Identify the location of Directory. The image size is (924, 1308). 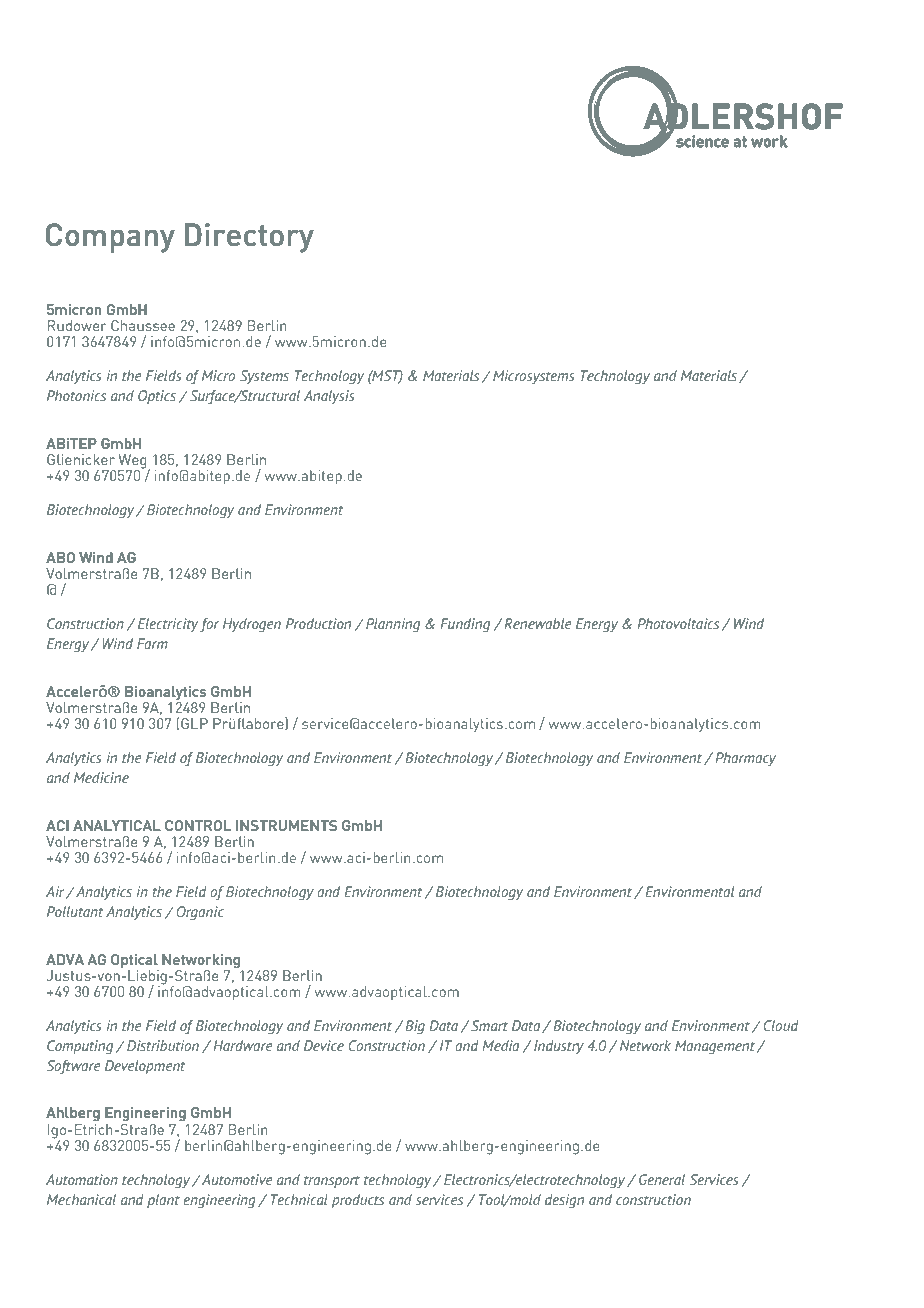
(249, 238).
